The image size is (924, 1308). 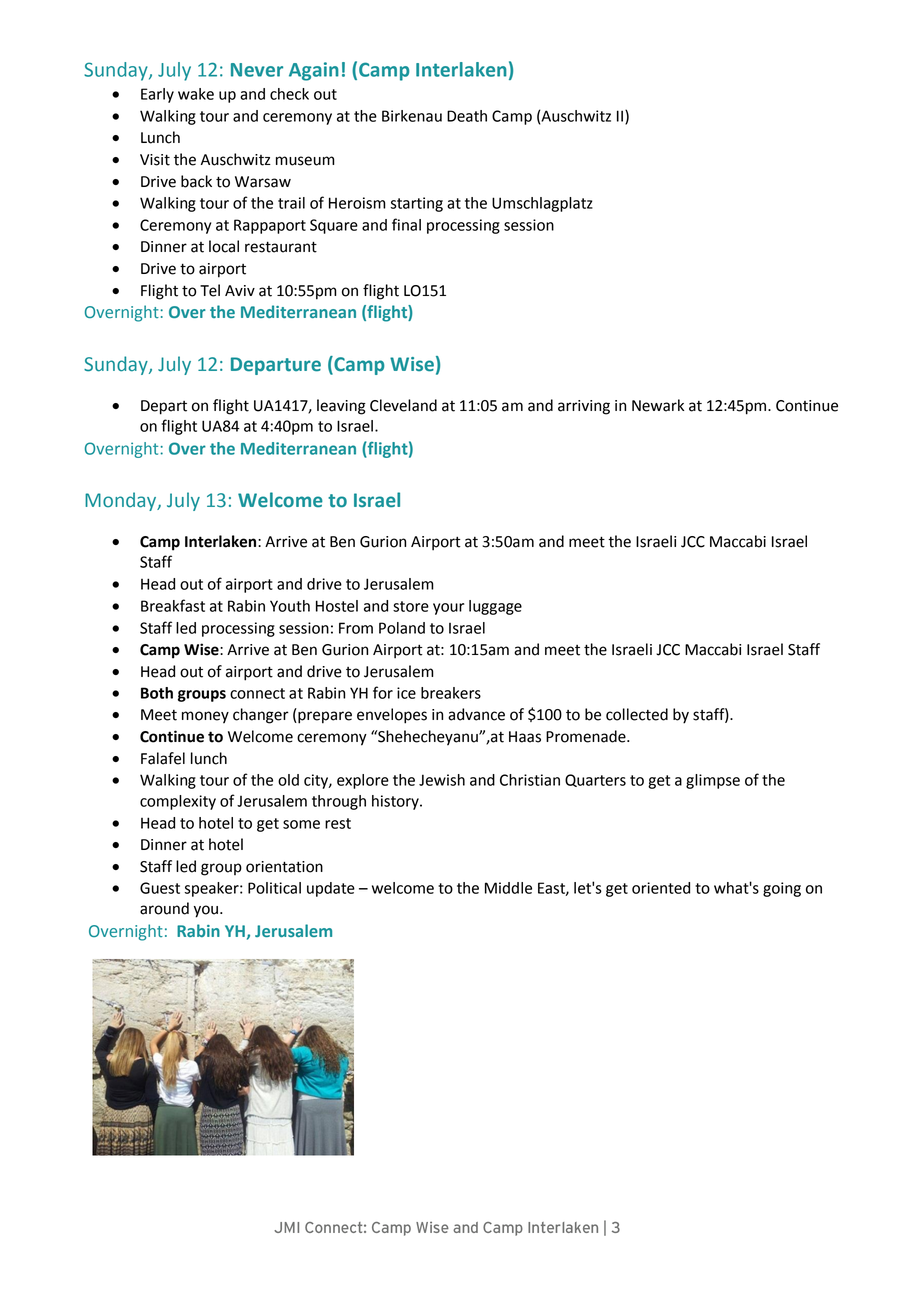 What do you see at coordinates (160, 888) in the screenshot?
I see `Guest` at bounding box center [160, 888].
